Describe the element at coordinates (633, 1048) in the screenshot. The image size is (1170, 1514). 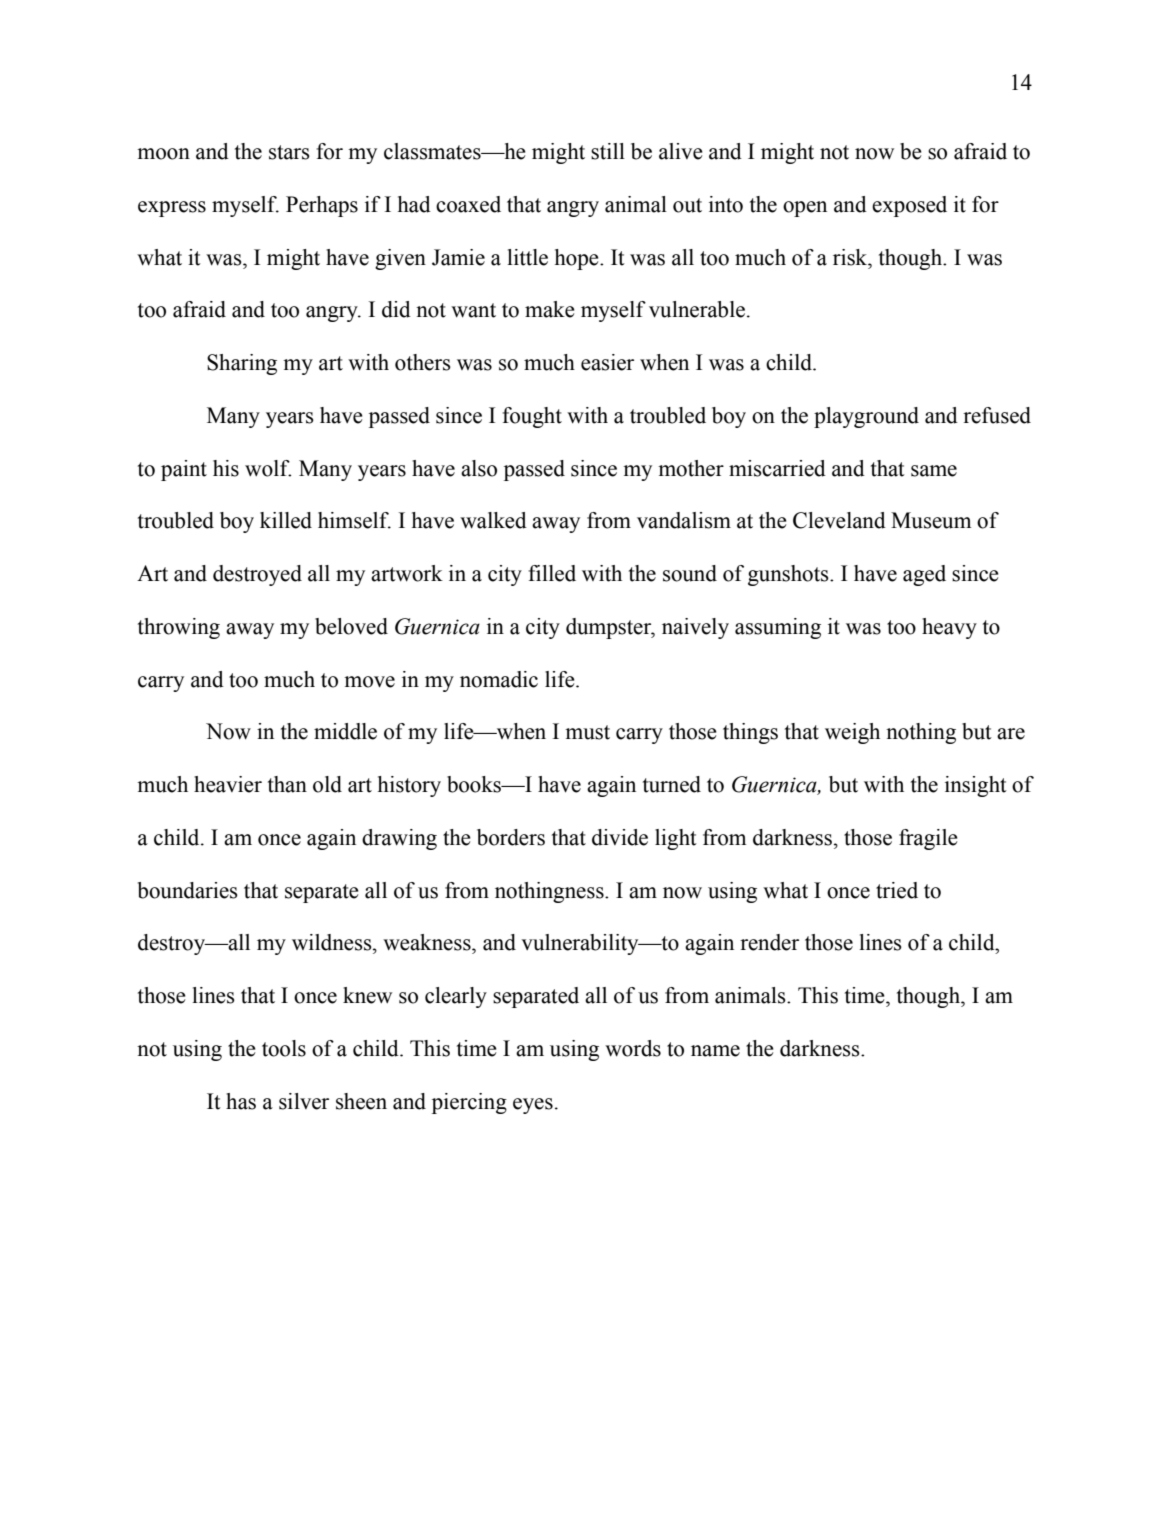
I see `words` at that location.
